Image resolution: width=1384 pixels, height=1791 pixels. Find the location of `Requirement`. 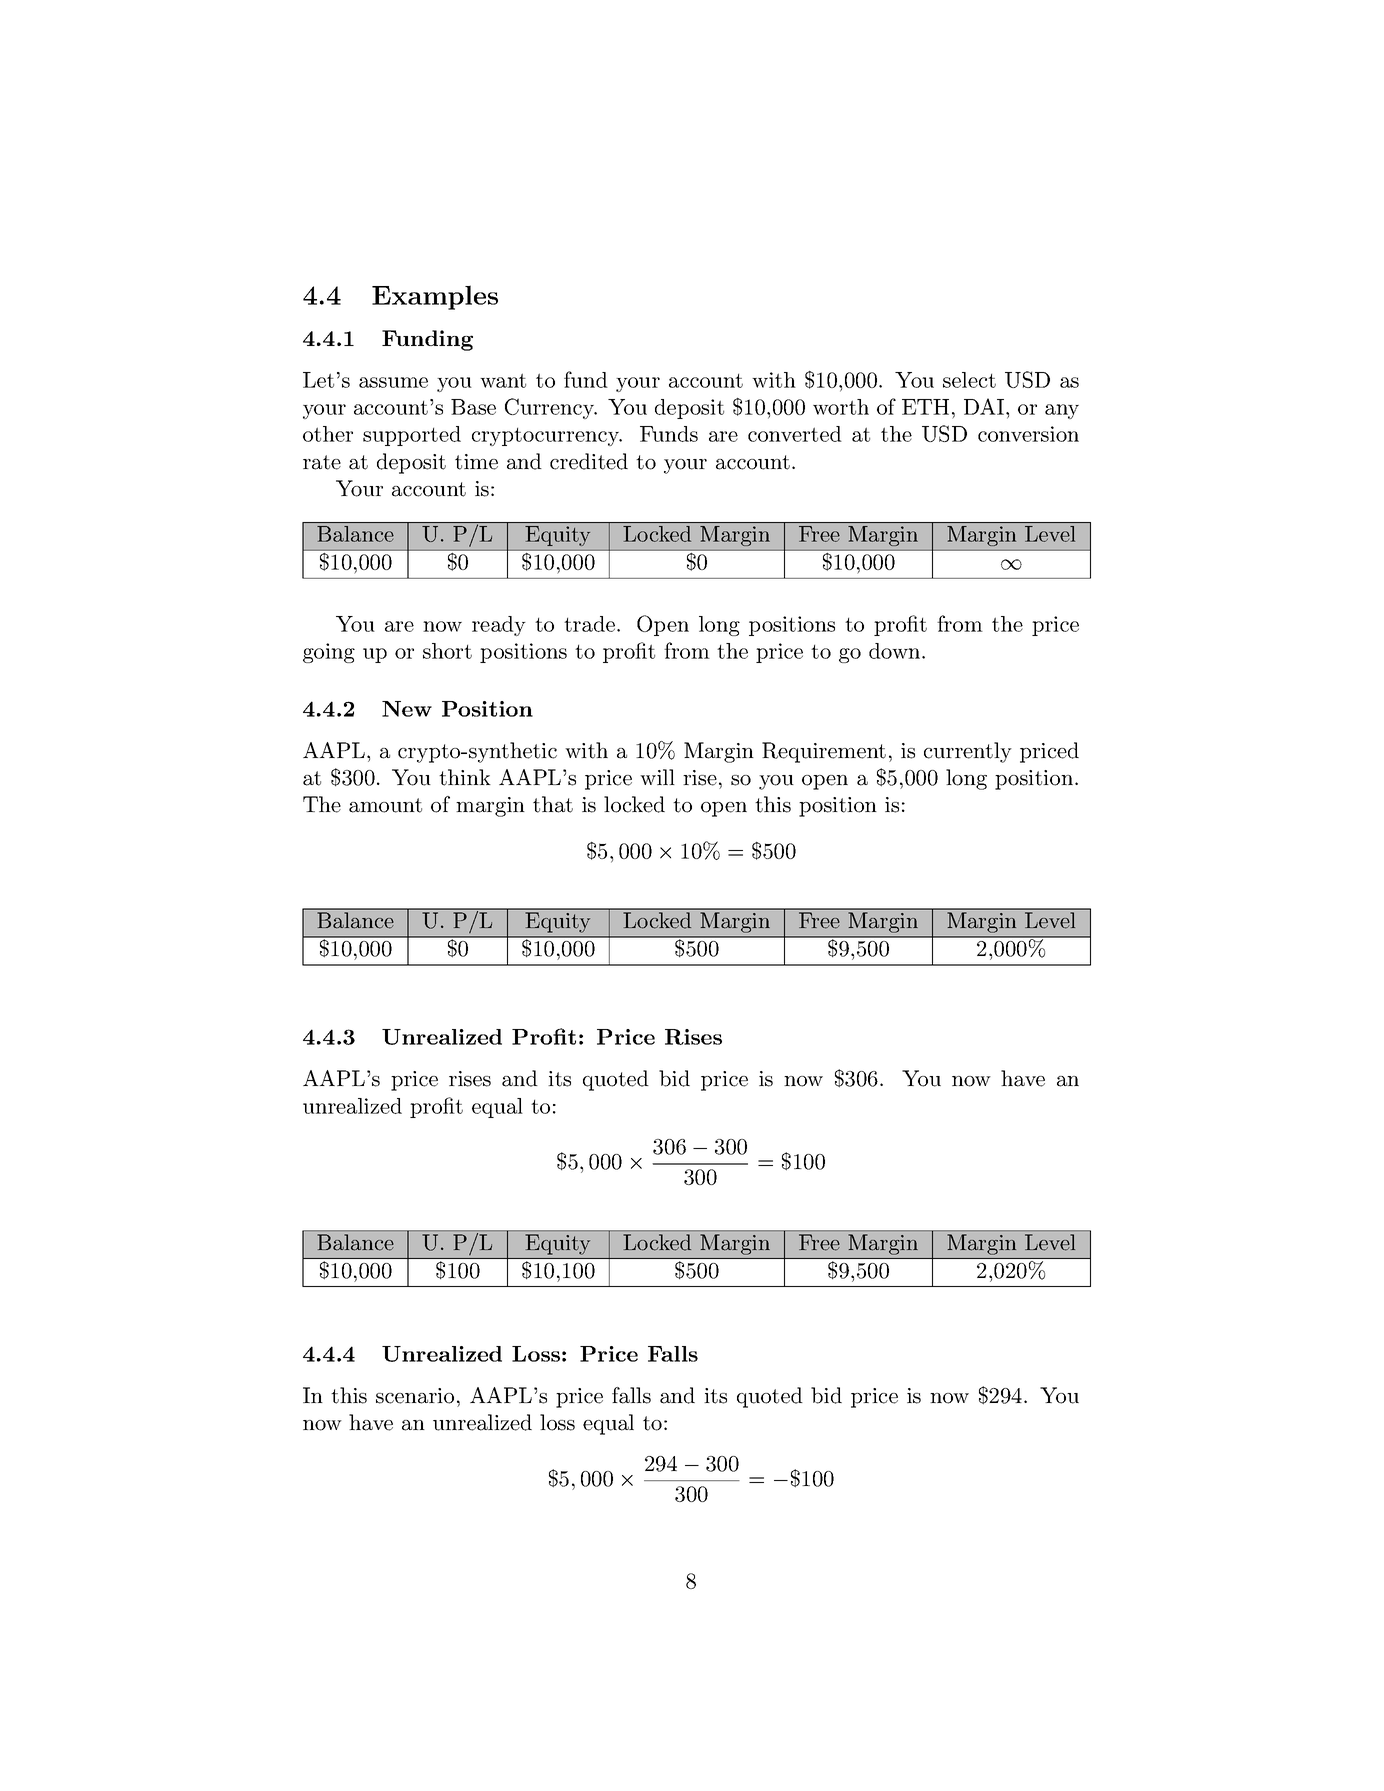

Requirement is located at coordinates (824, 752).
